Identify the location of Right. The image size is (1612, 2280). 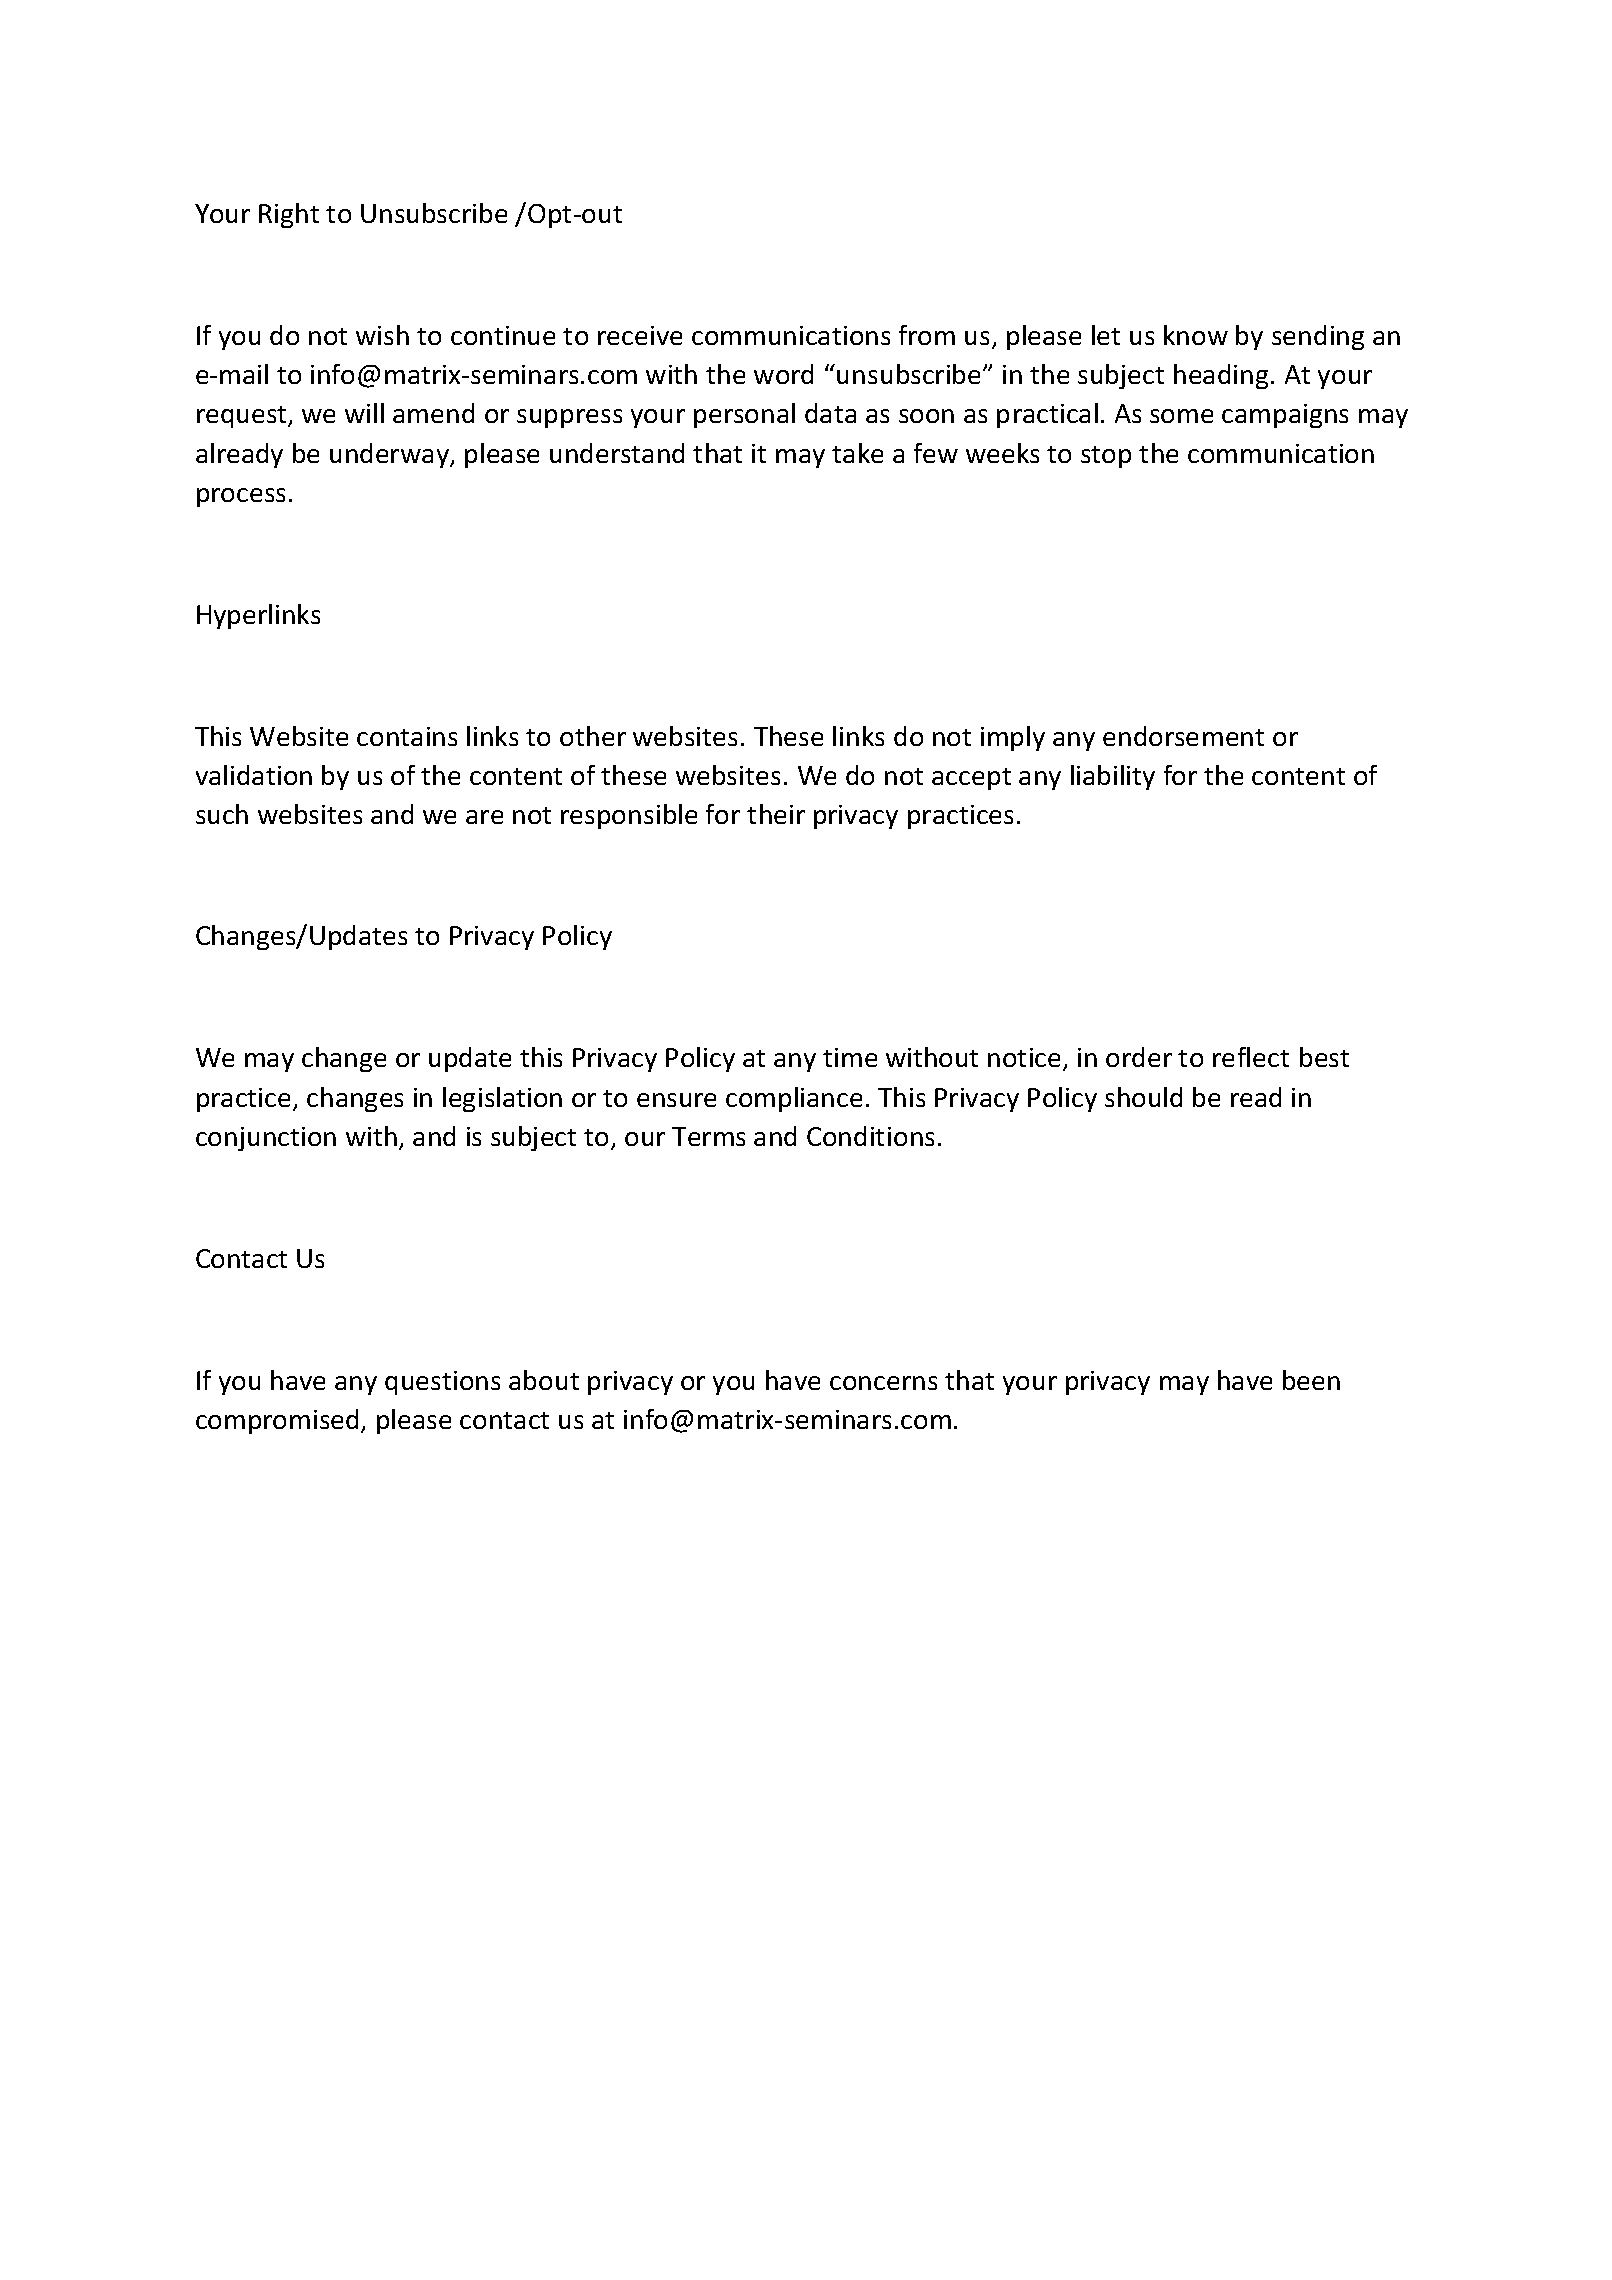
(289, 215).
